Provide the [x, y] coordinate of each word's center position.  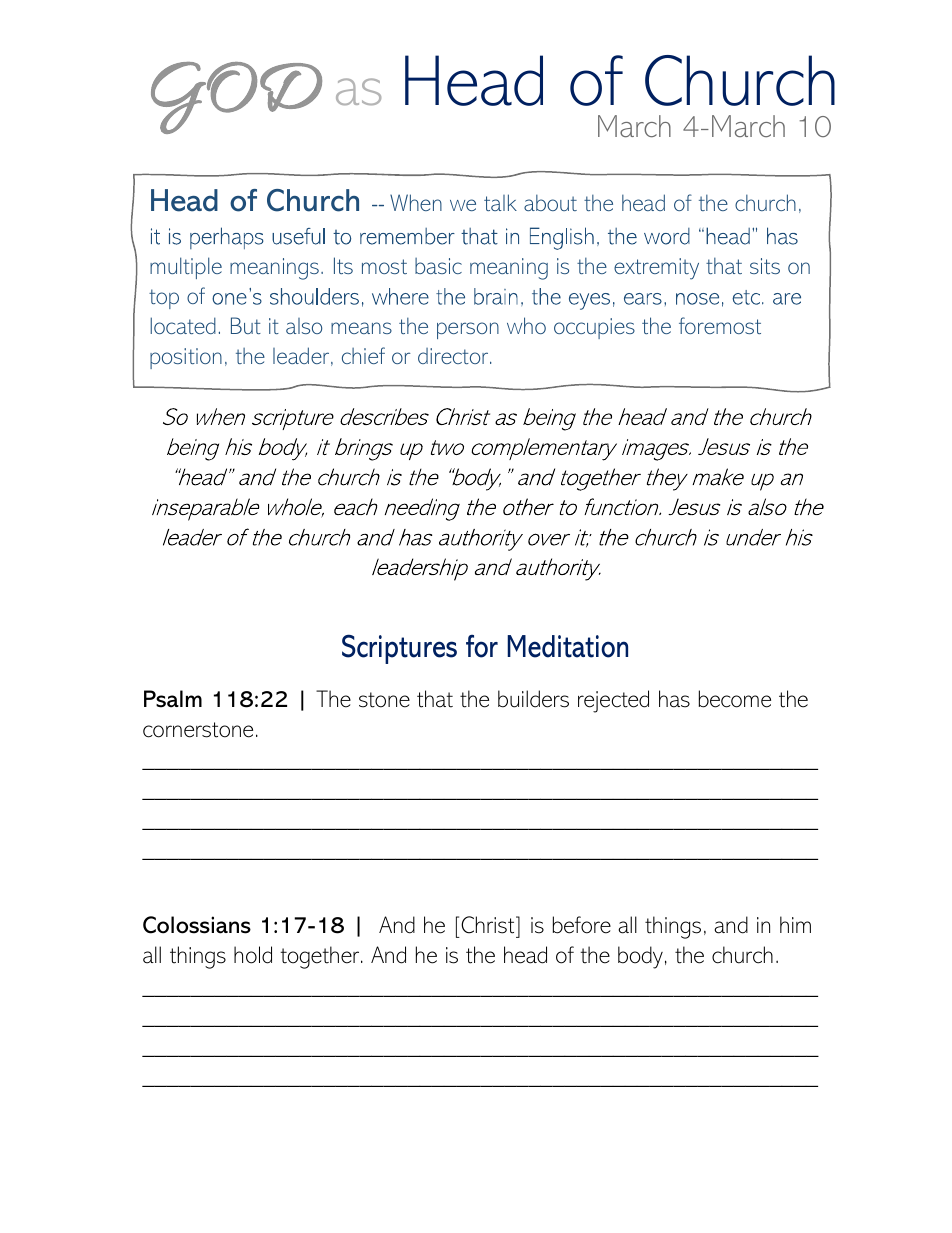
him [795, 924]
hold [253, 955]
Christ [489, 925]
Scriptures [399, 649]
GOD [236, 98]
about [550, 202]
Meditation [567, 646]
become [735, 699]
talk [500, 202]
